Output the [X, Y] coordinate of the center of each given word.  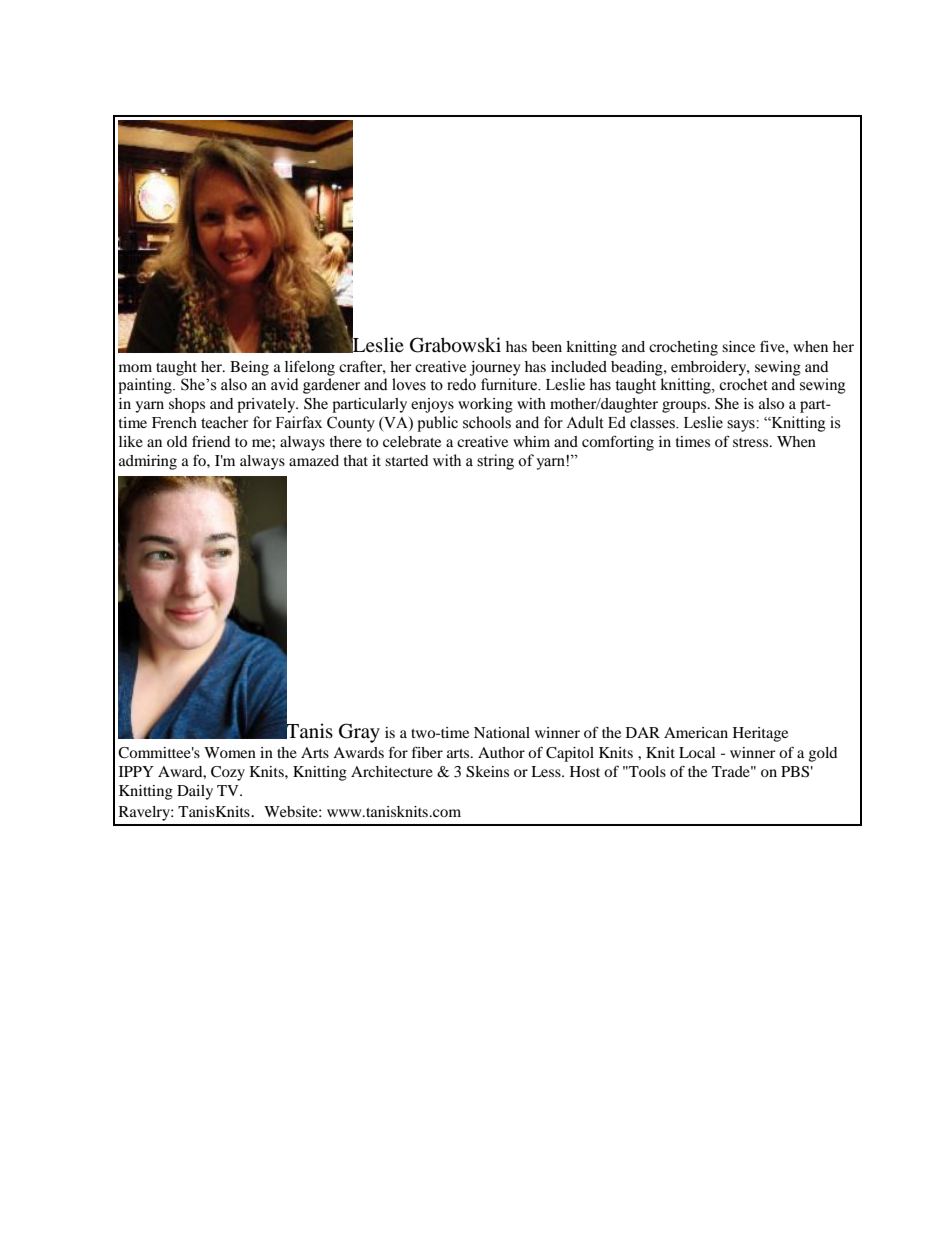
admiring [148, 462]
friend [211, 441]
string [495, 462]
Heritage [760, 734]
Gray [359, 733]
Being [249, 368]
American [696, 732]
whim [531, 441]
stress [752, 442]
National [502, 732]
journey [495, 368]
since [738, 346]
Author [501, 752]
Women [230, 752]
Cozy [228, 773]
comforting [618, 443]
